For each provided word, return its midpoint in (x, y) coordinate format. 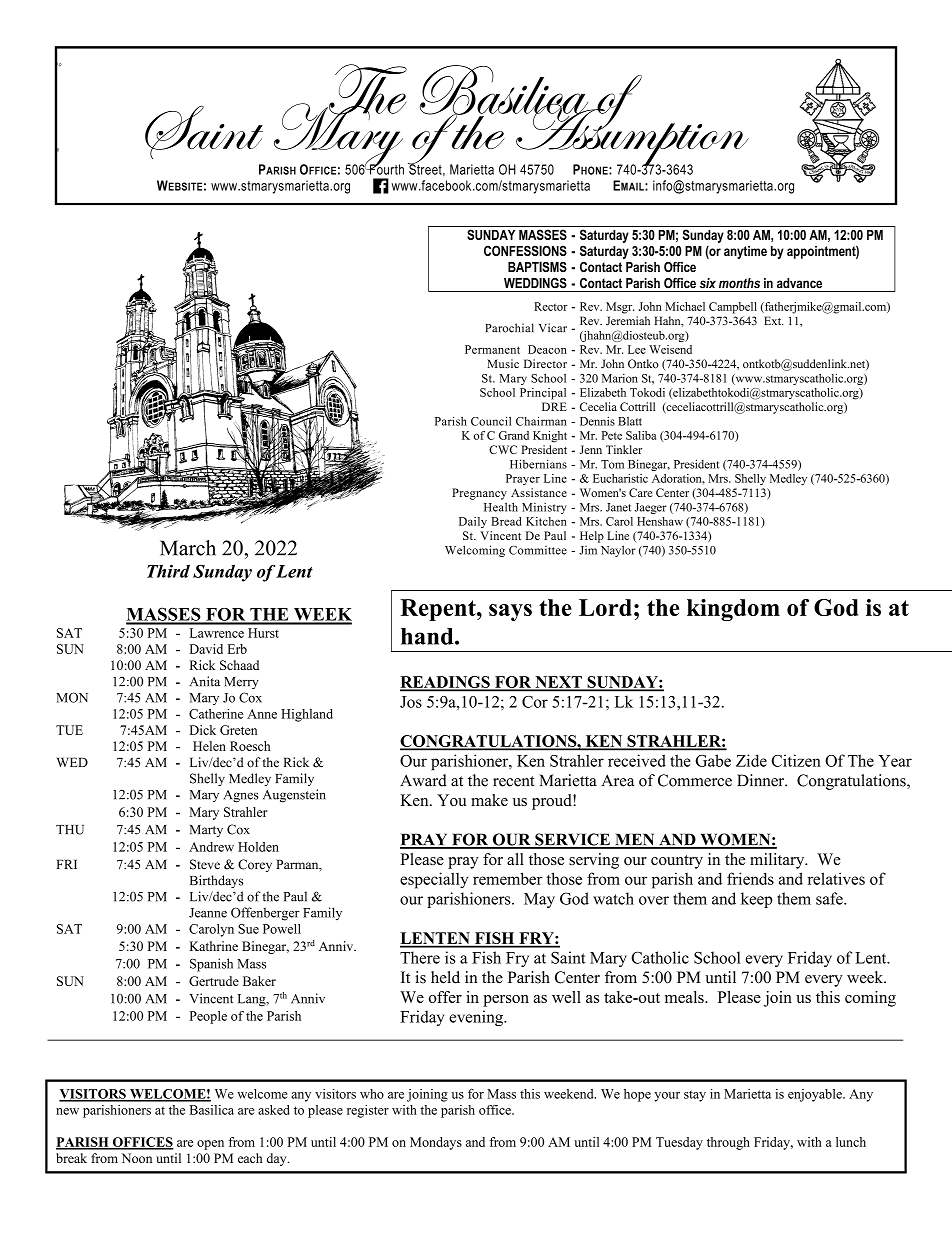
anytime (745, 252)
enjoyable (816, 1095)
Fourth (386, 168)
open (210, 1145)
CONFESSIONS (525, 250)
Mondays (436, 1143)
